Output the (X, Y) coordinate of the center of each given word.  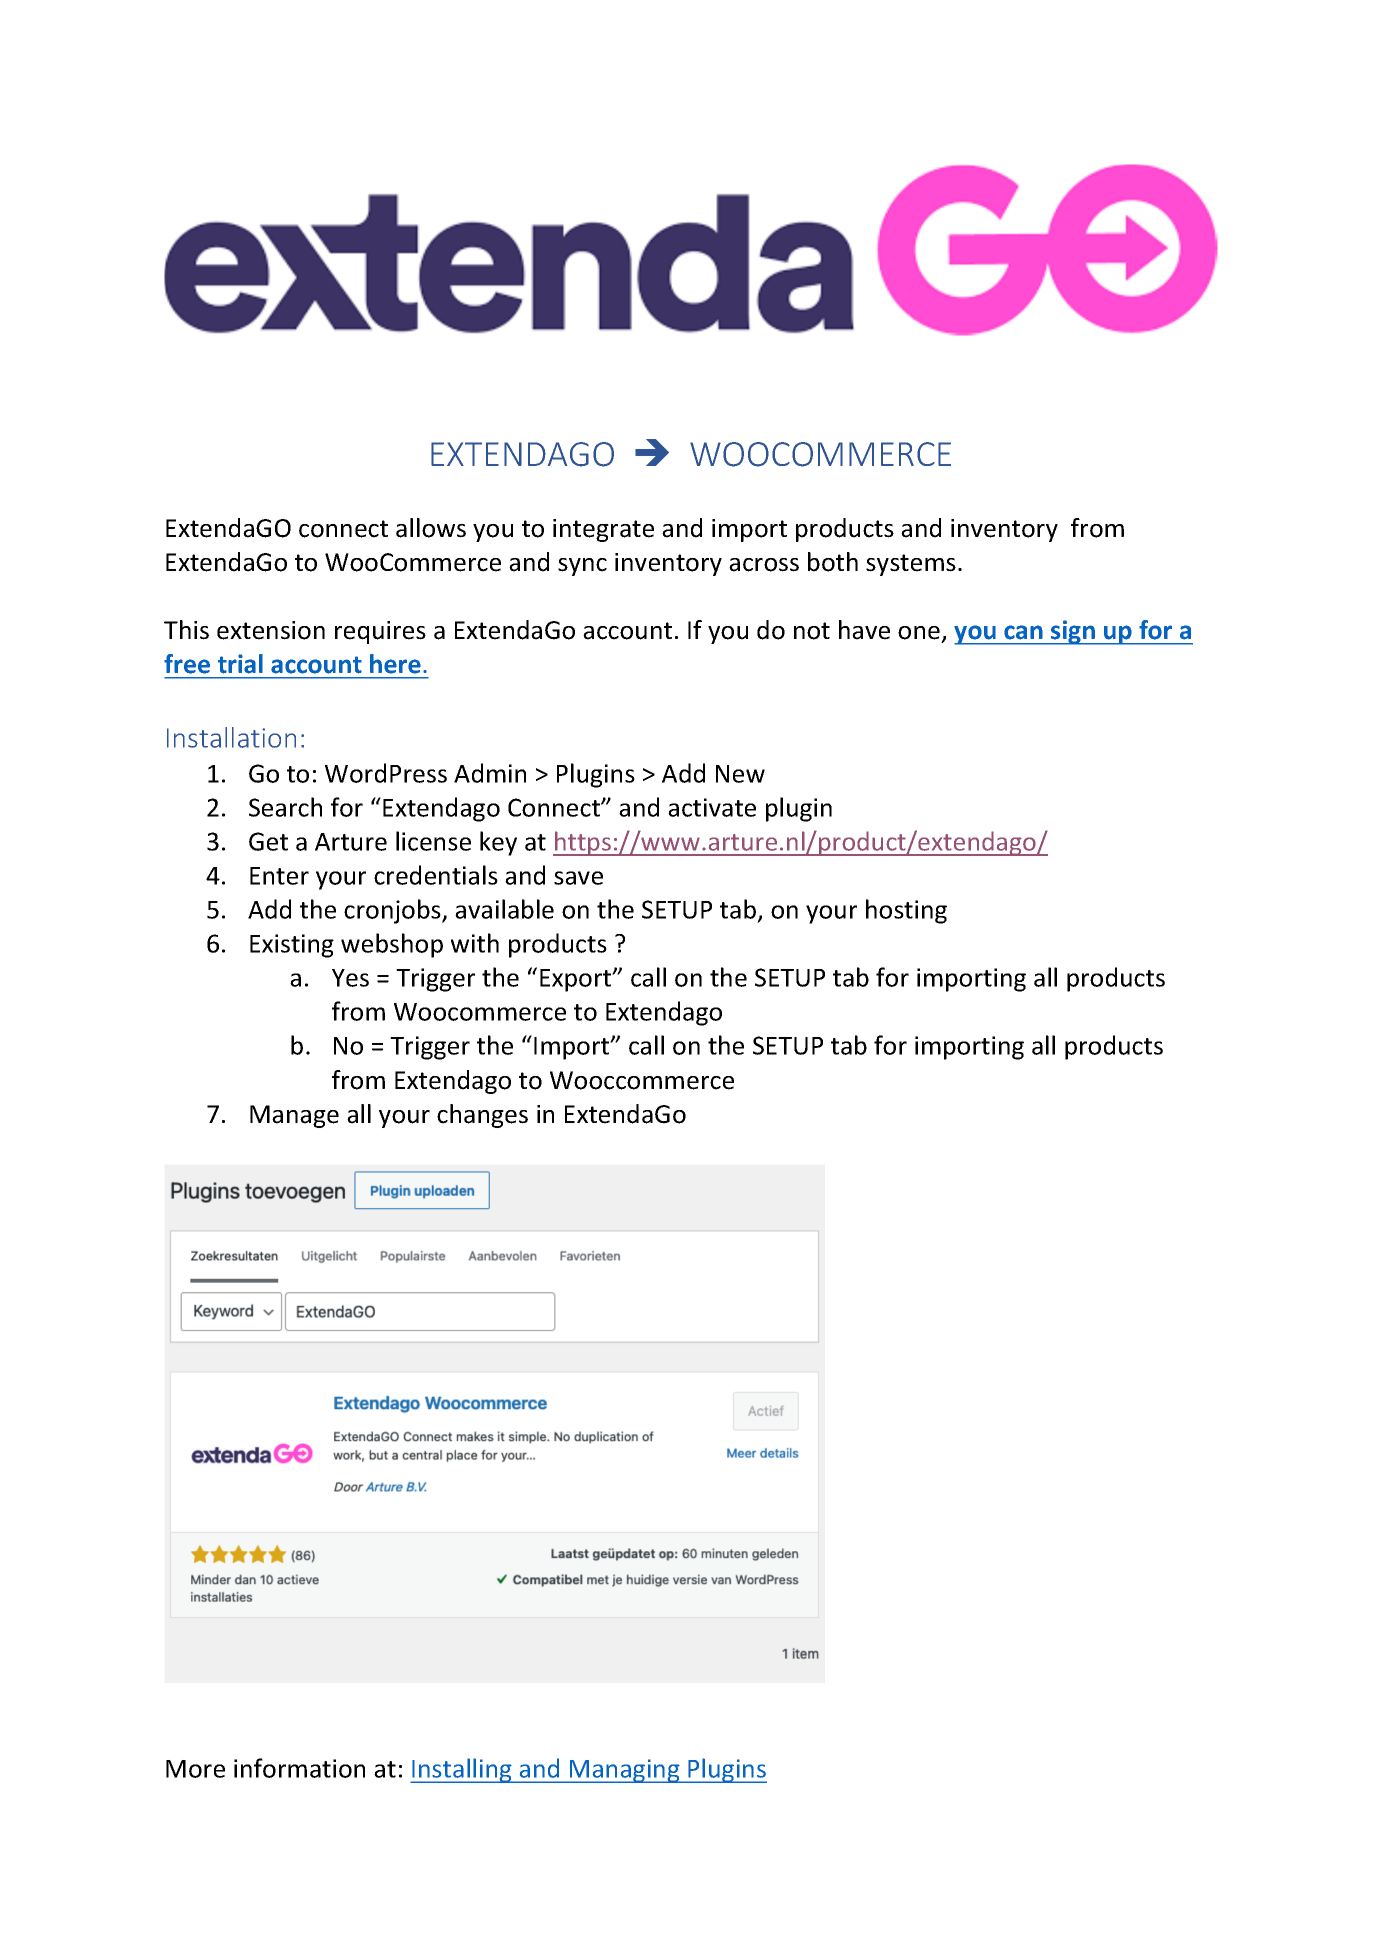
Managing (625, 1771)
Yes (350, 978)
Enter (279, 876)
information (299, 1768)
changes (482, 1116)
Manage (294, 1116)
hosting (906, 911)
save (578, 878)
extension (271, 630)
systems (911, 565)
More (195, 1769)
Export (577, 980)
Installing (462, 1770)
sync (582, 567)
